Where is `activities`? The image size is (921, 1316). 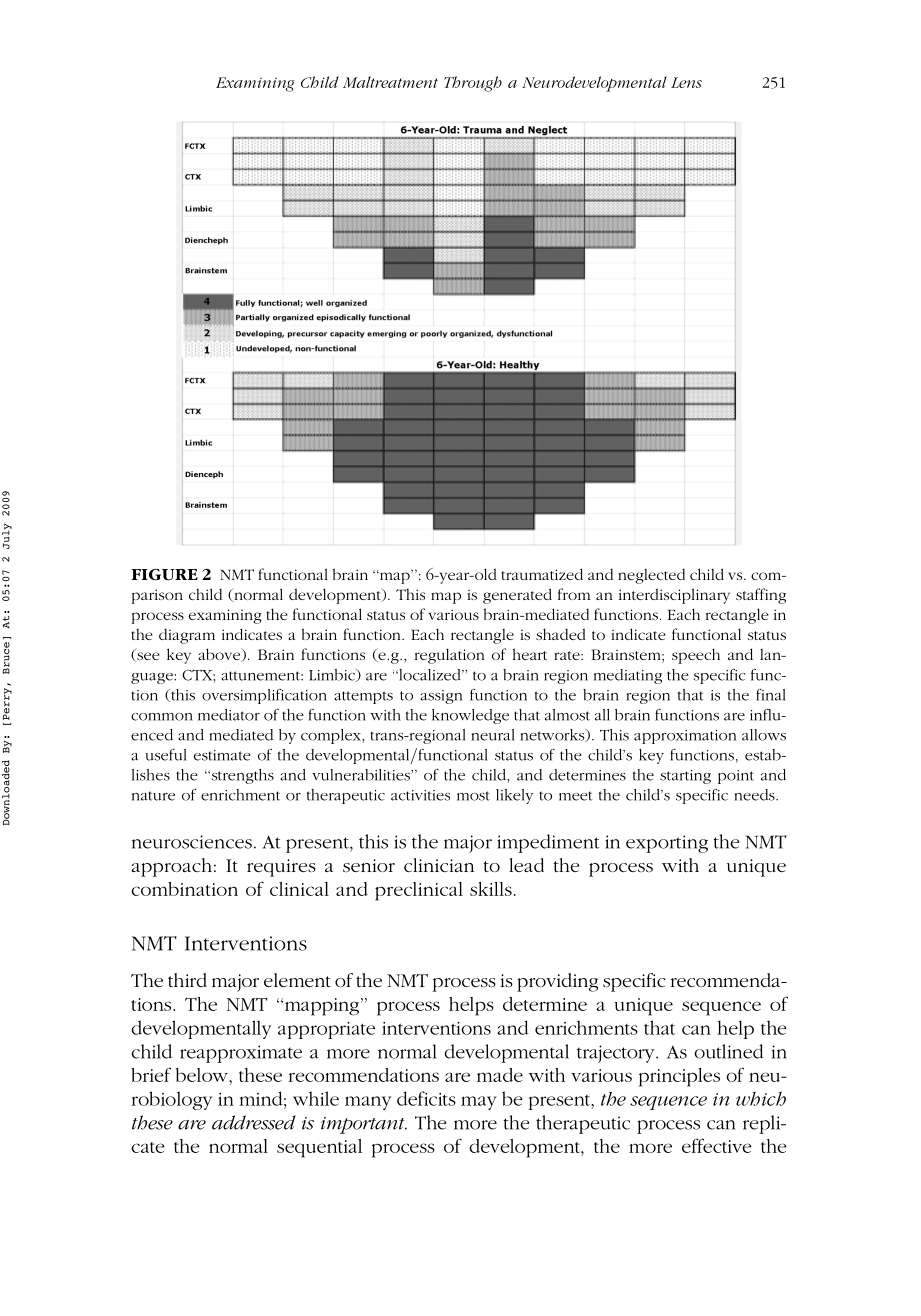 activities is located at coordinates (420, 795).
